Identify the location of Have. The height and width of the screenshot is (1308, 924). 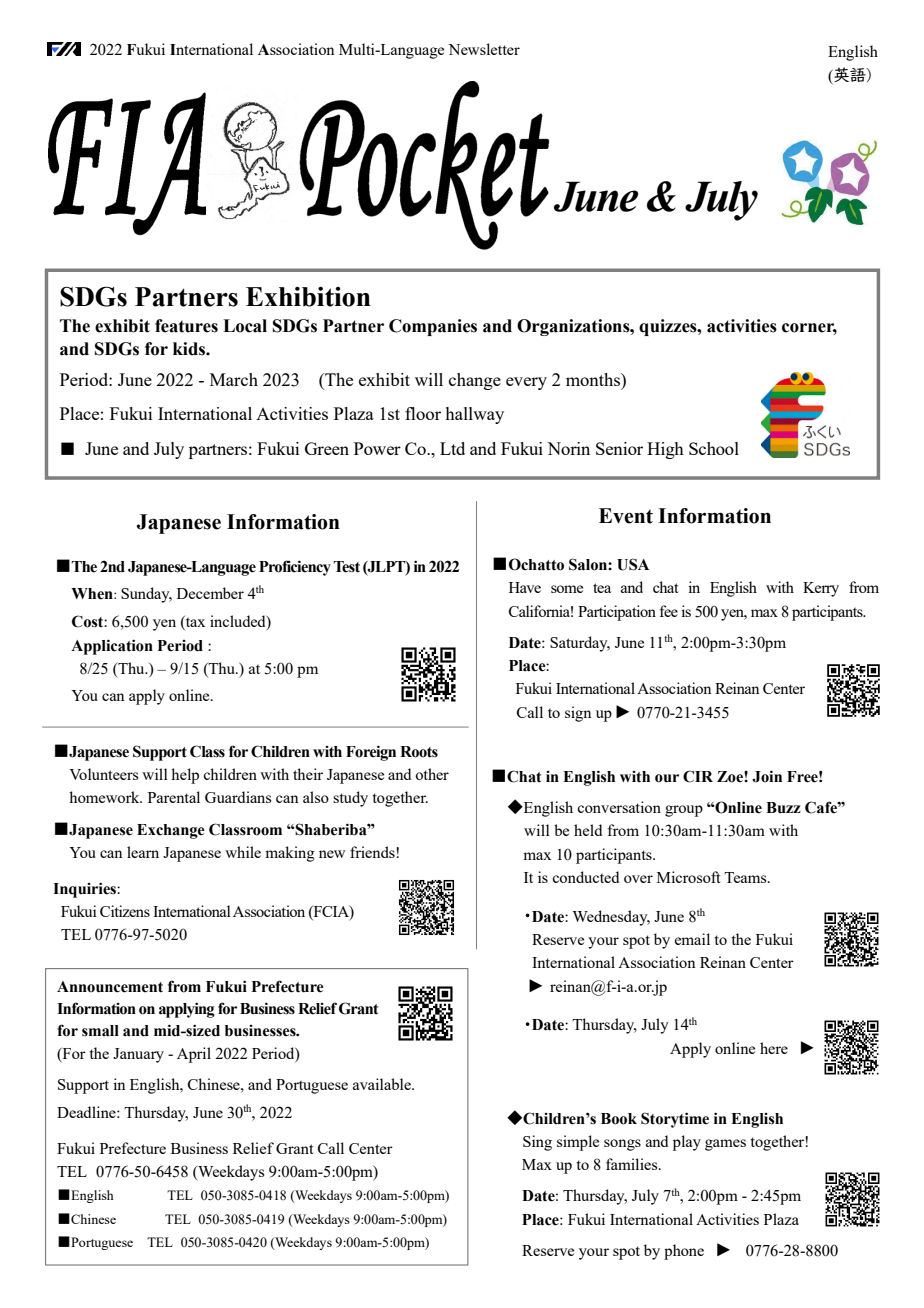
(525, 587).
